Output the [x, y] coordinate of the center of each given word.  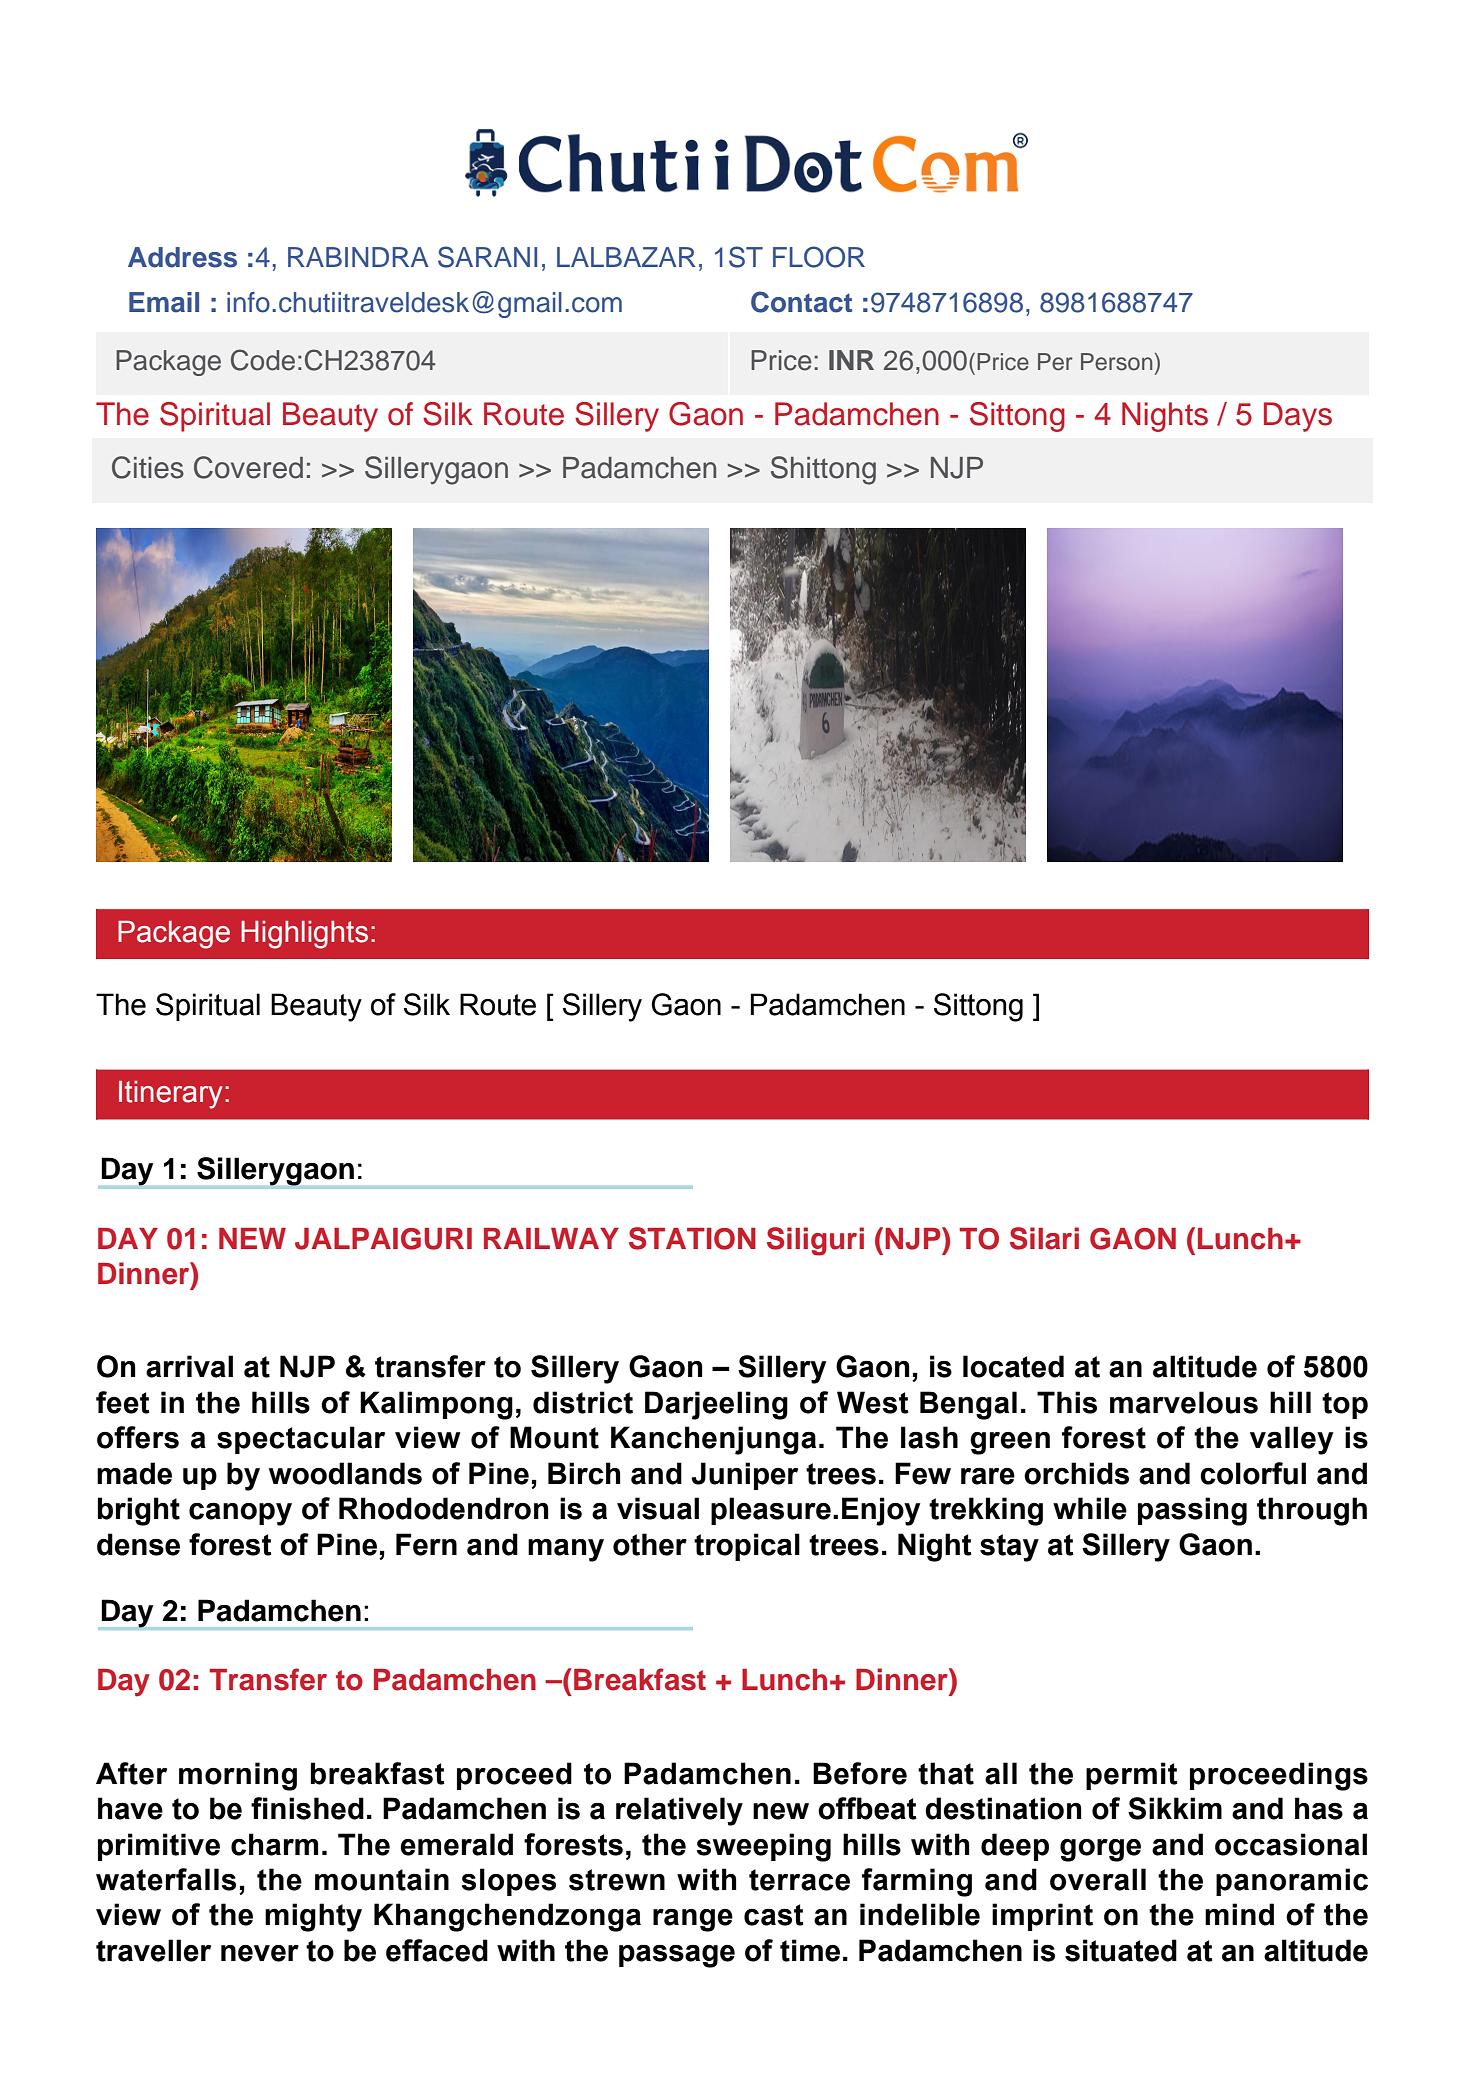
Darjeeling [716, 1405]
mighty [313, 1917]
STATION [692, 1238]
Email [164, 302]
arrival [189, 1366]
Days [1298, 417]
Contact [801, 302]
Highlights [304, 935]
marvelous [1184, 1402]
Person [1116, 362]
